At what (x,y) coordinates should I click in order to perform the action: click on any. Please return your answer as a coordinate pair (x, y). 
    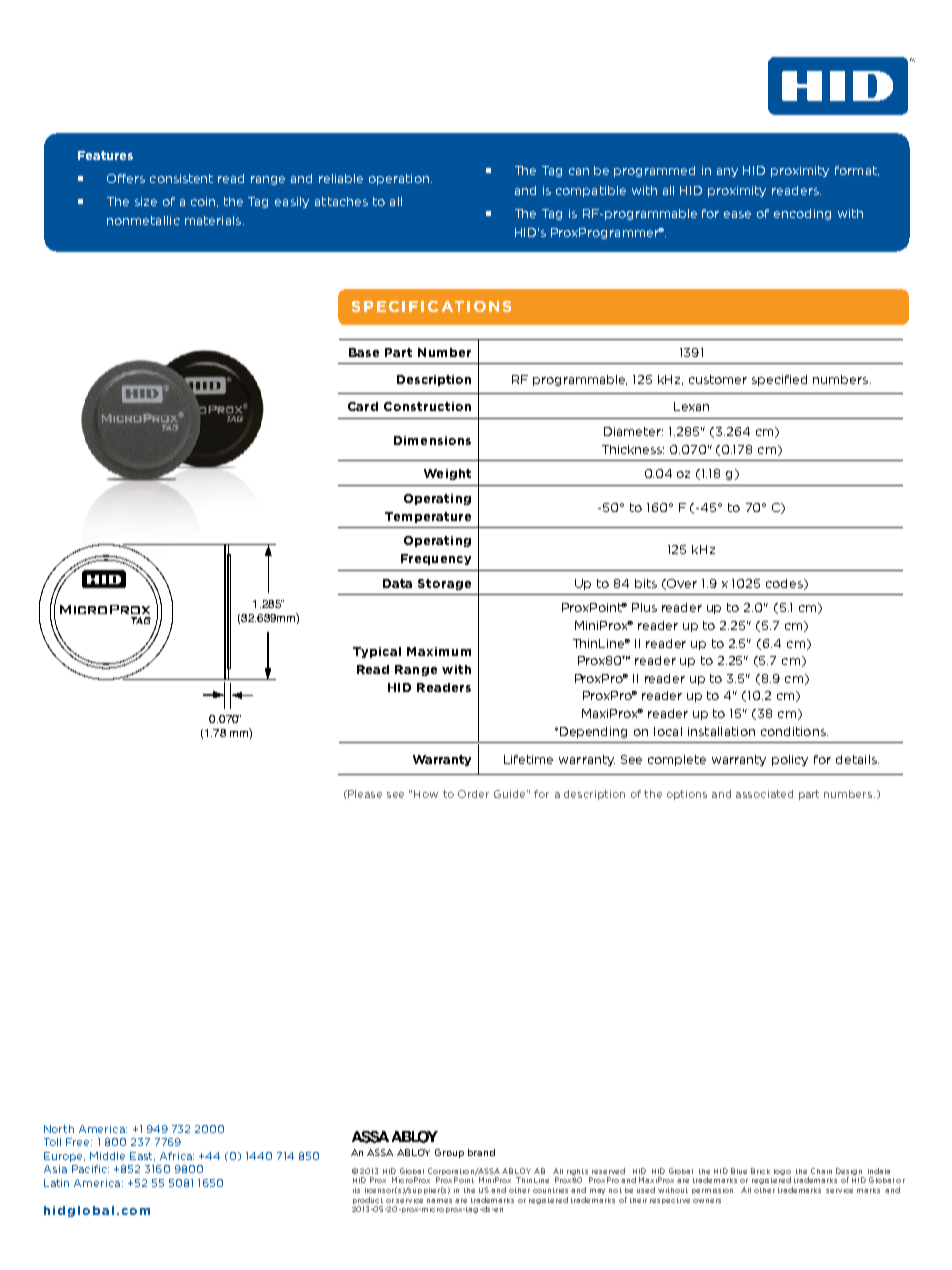
    Looking at the image, I should click on (727, 172).
